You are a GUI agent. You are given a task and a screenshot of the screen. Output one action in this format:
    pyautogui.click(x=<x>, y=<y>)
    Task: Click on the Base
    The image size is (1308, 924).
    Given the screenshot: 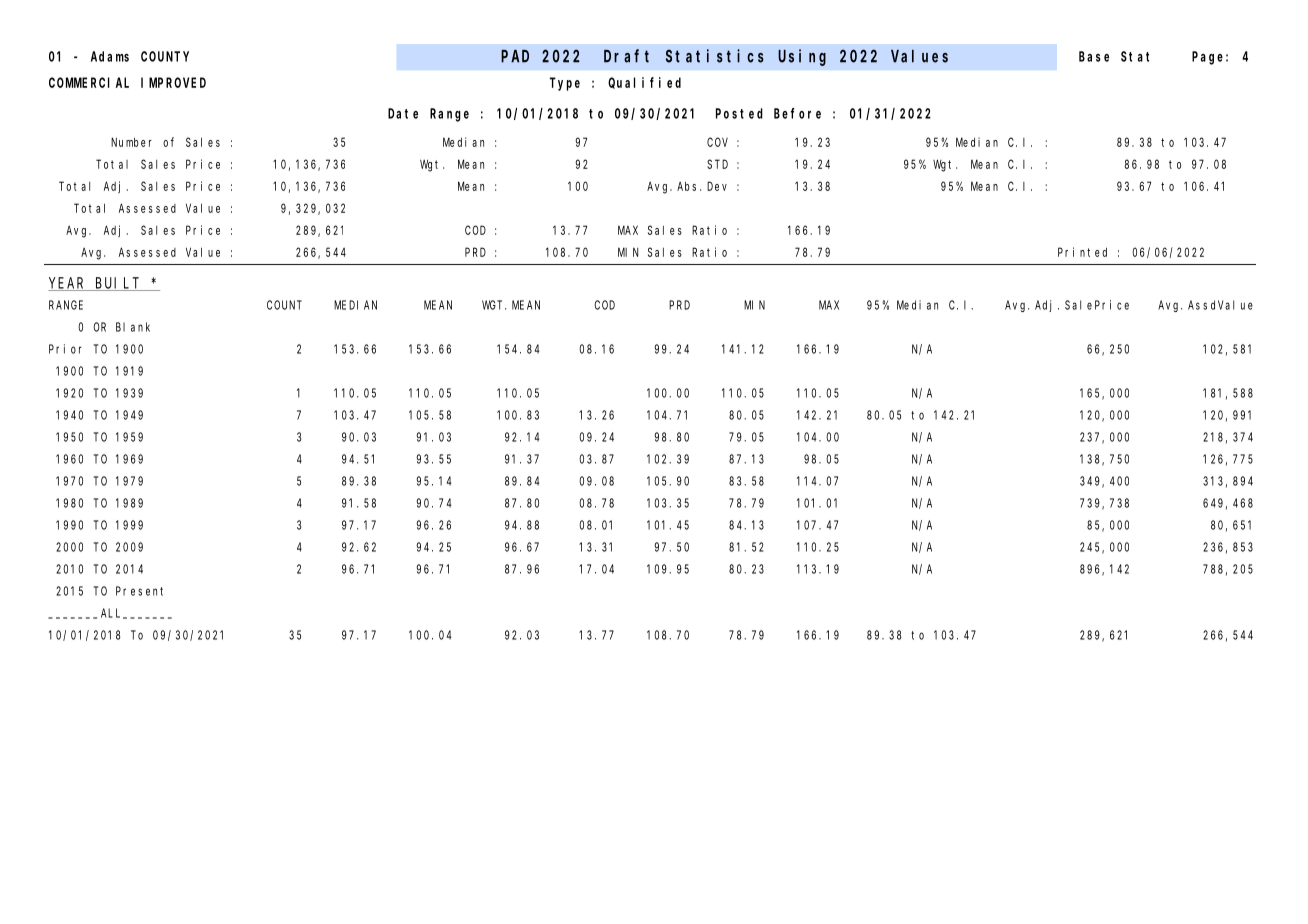 What is the action you would take?
    pyautogui.click(x=1094, y=56)
